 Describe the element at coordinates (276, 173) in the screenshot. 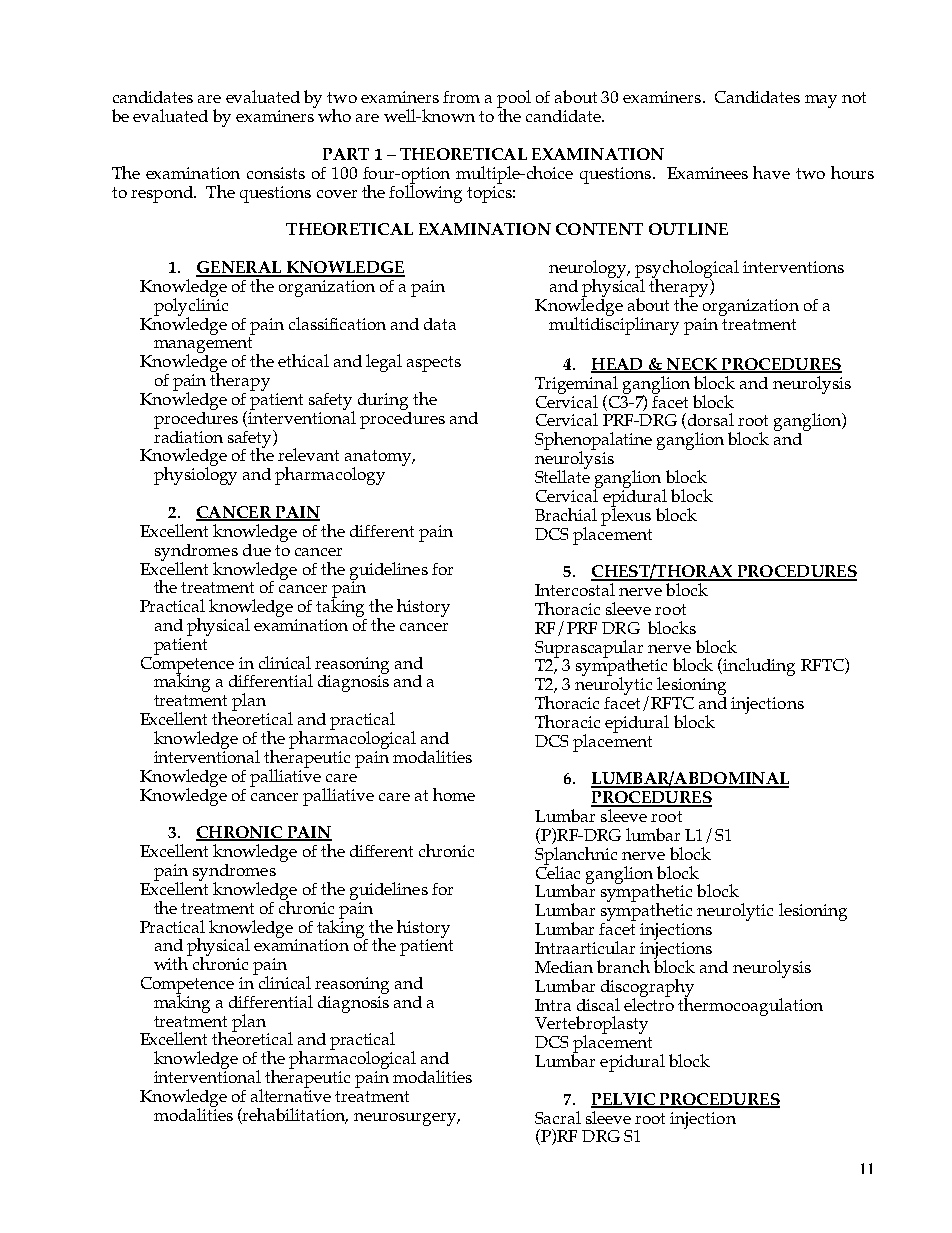

I see `consists` at that location.
